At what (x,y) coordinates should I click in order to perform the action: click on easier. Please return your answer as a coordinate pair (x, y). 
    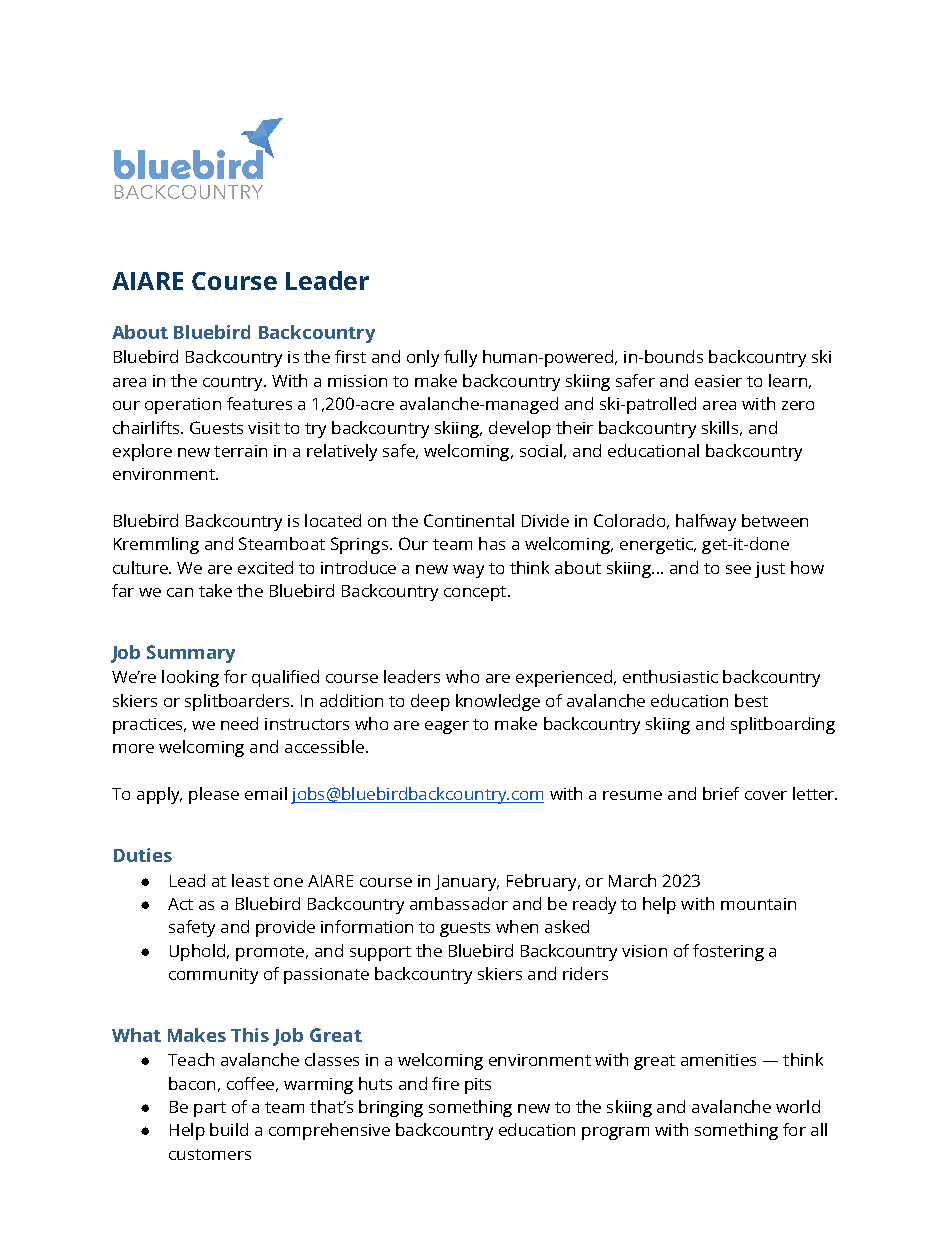
    Looking at the image, I should click on (718, 381).
